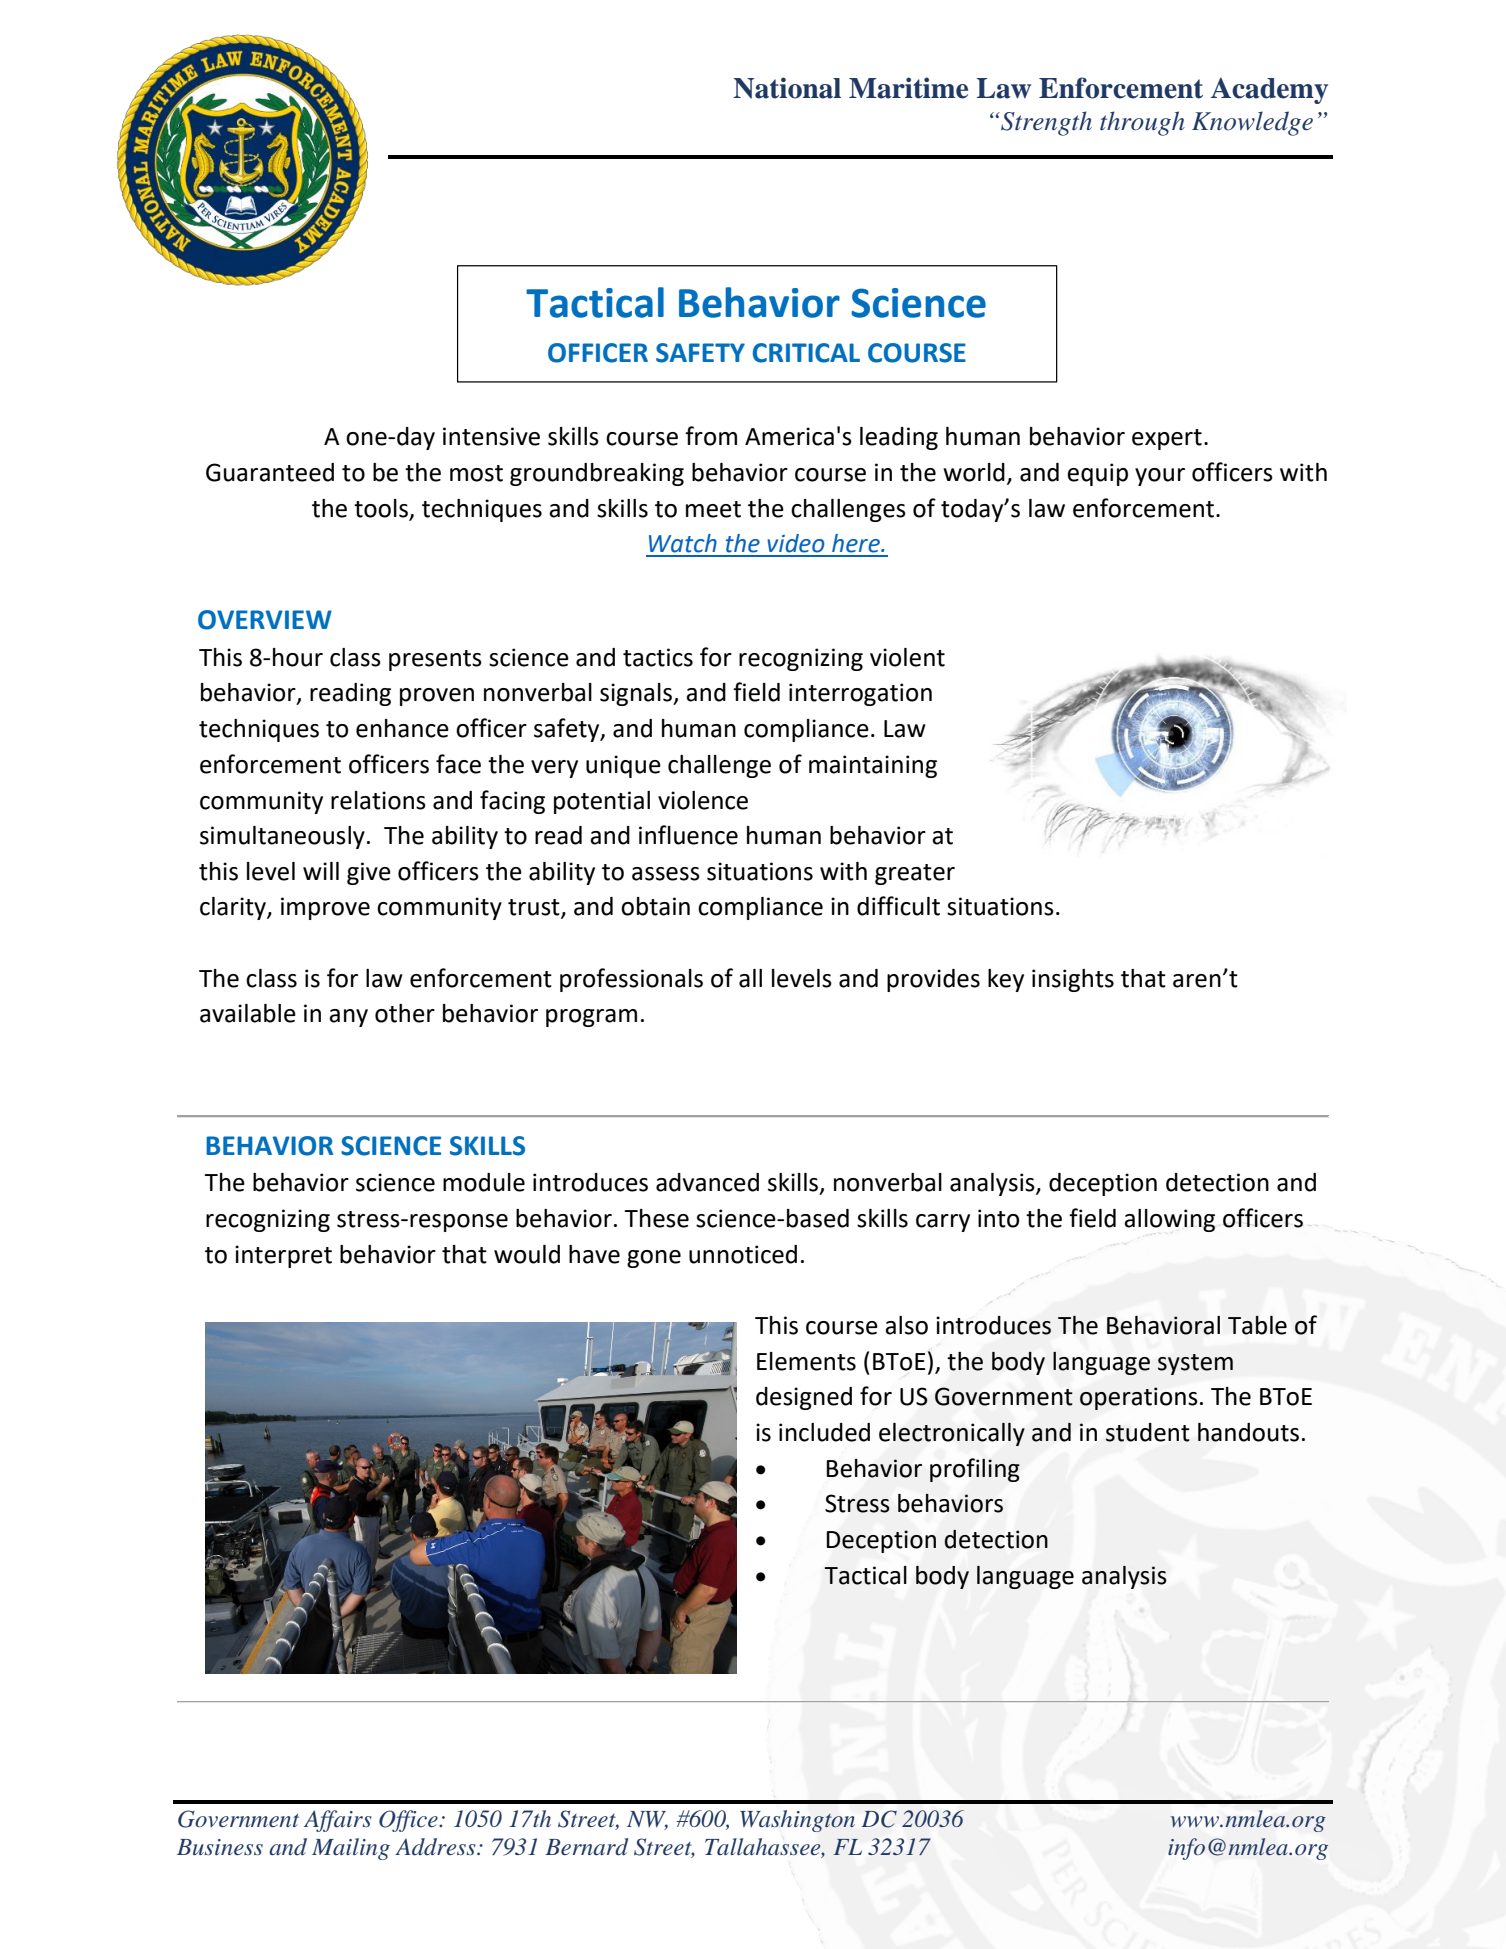  I want to click on Affairs, so click(338, 1821).
